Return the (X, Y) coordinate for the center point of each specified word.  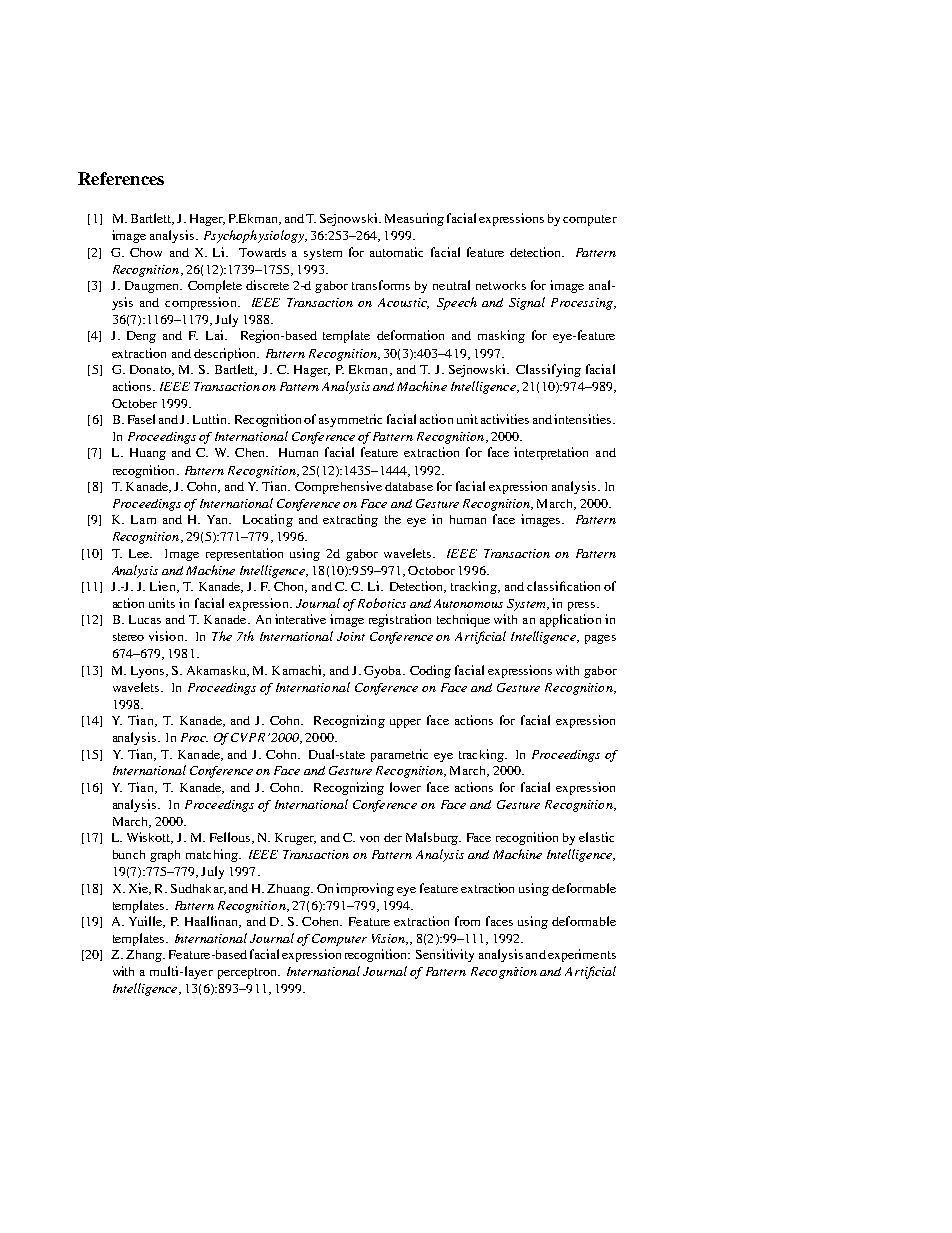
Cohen (321, 921)
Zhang (145, 956)
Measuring (414, 219)
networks (501, 285)
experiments (582, 955)
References (121, 178)
